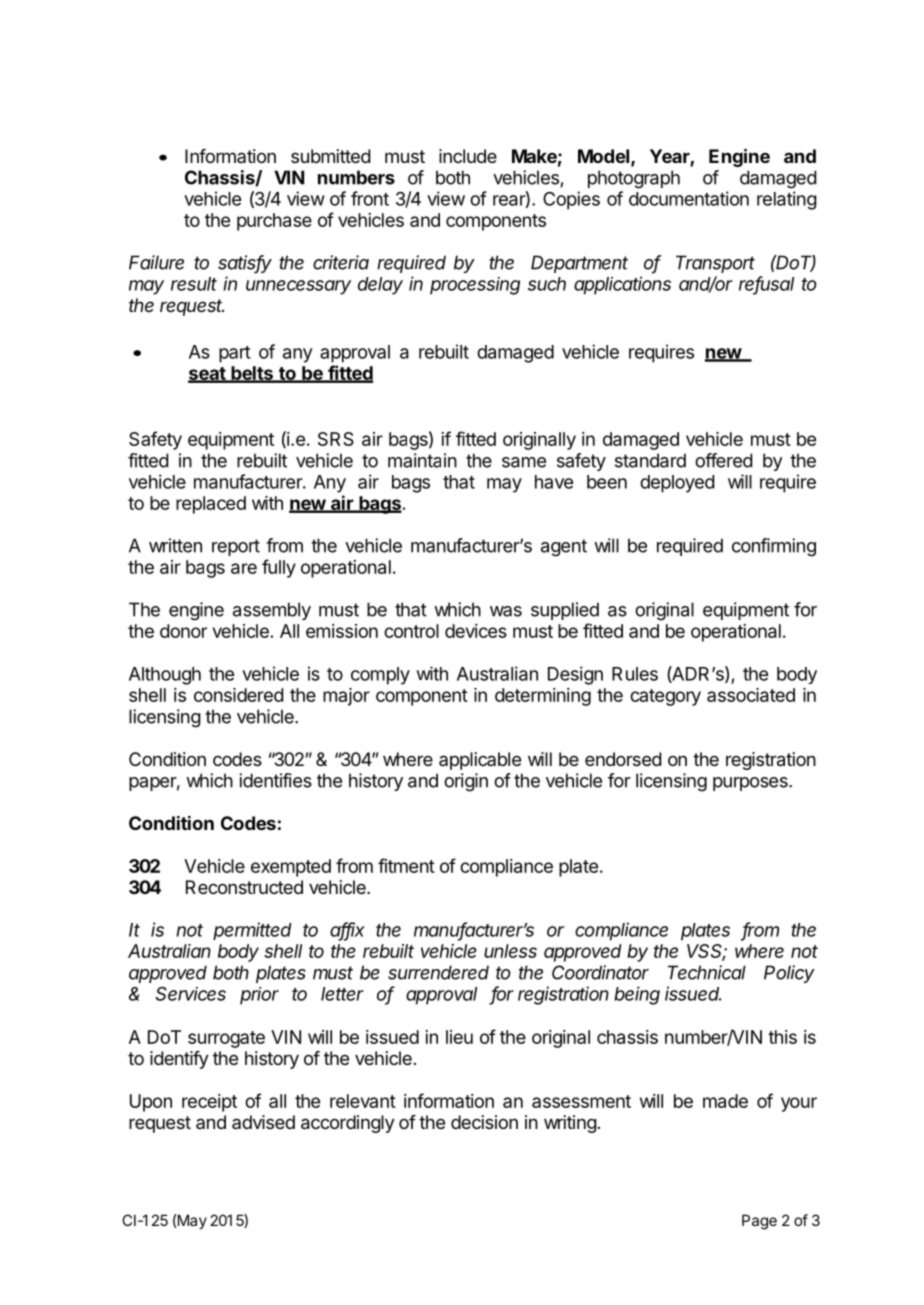 This screenshot has height=1305, width=924. What do you see at coordinates (506, 611) in the screenshot?
I see `was` at bounding box center [506, 611].
